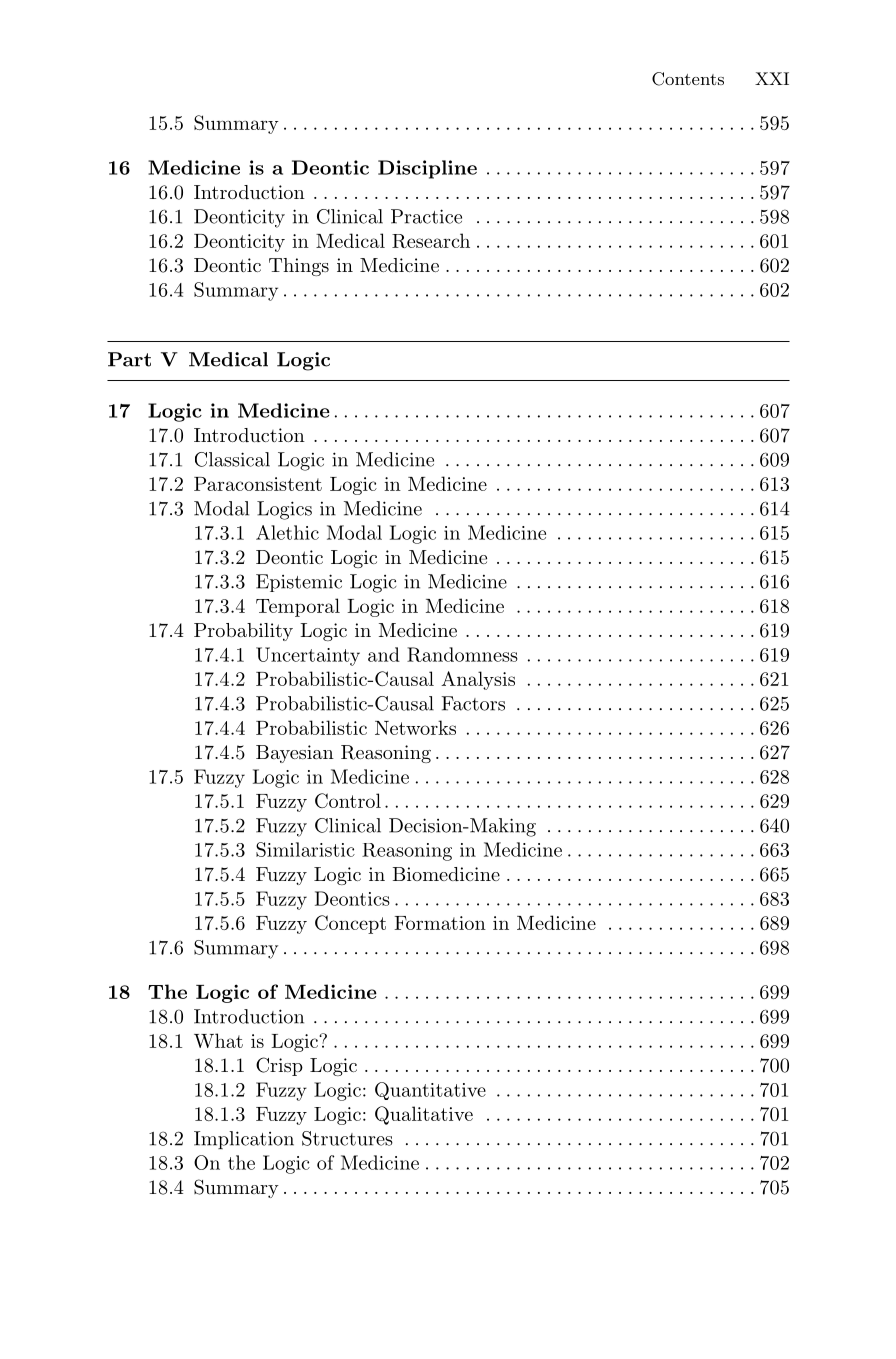 This image has height=1359, width=896. Describe the element at coordinates (243, 632) in the image. I see `Probability` at that location.
